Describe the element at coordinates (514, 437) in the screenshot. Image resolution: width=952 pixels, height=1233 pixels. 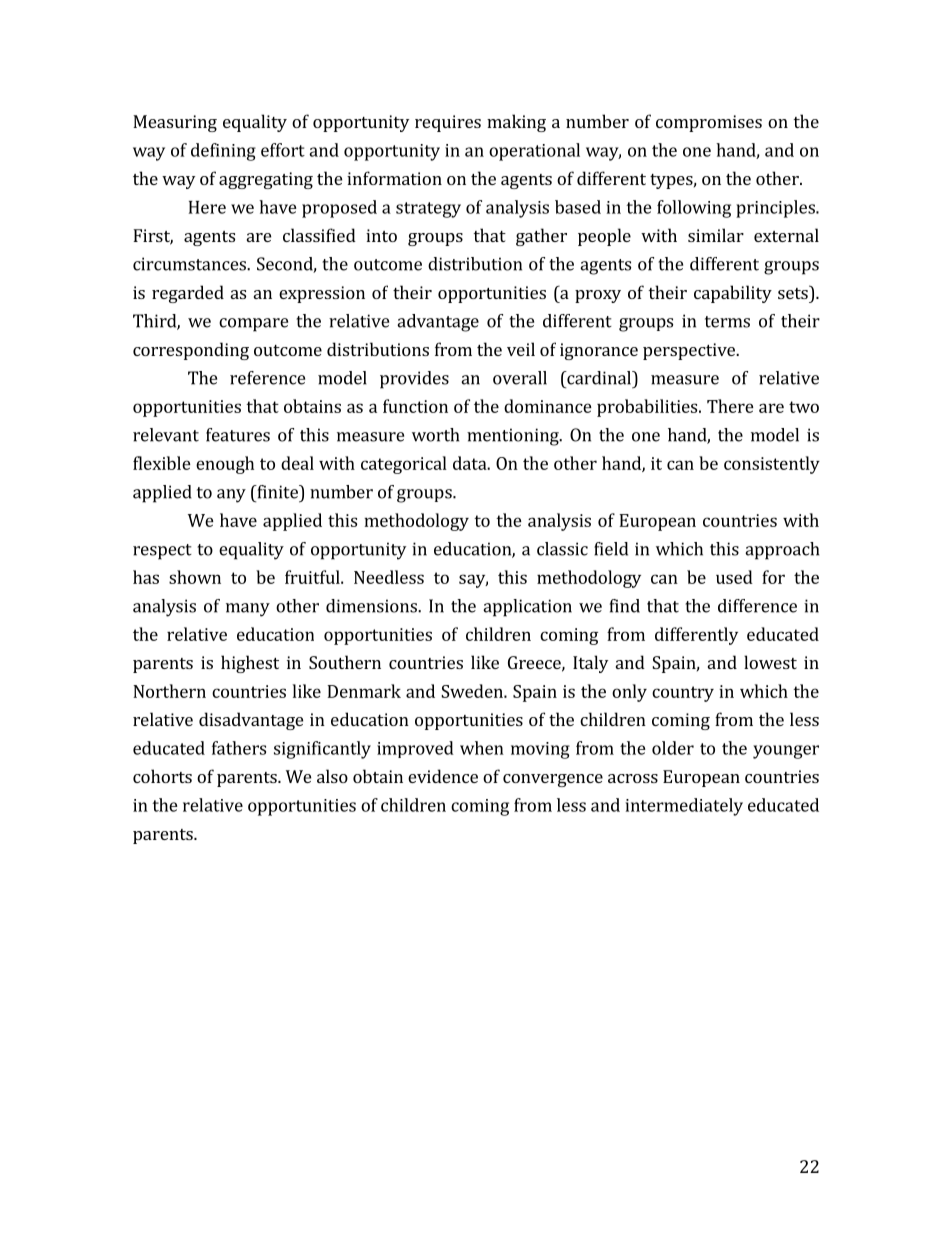
I see `mentioning` at that location.
